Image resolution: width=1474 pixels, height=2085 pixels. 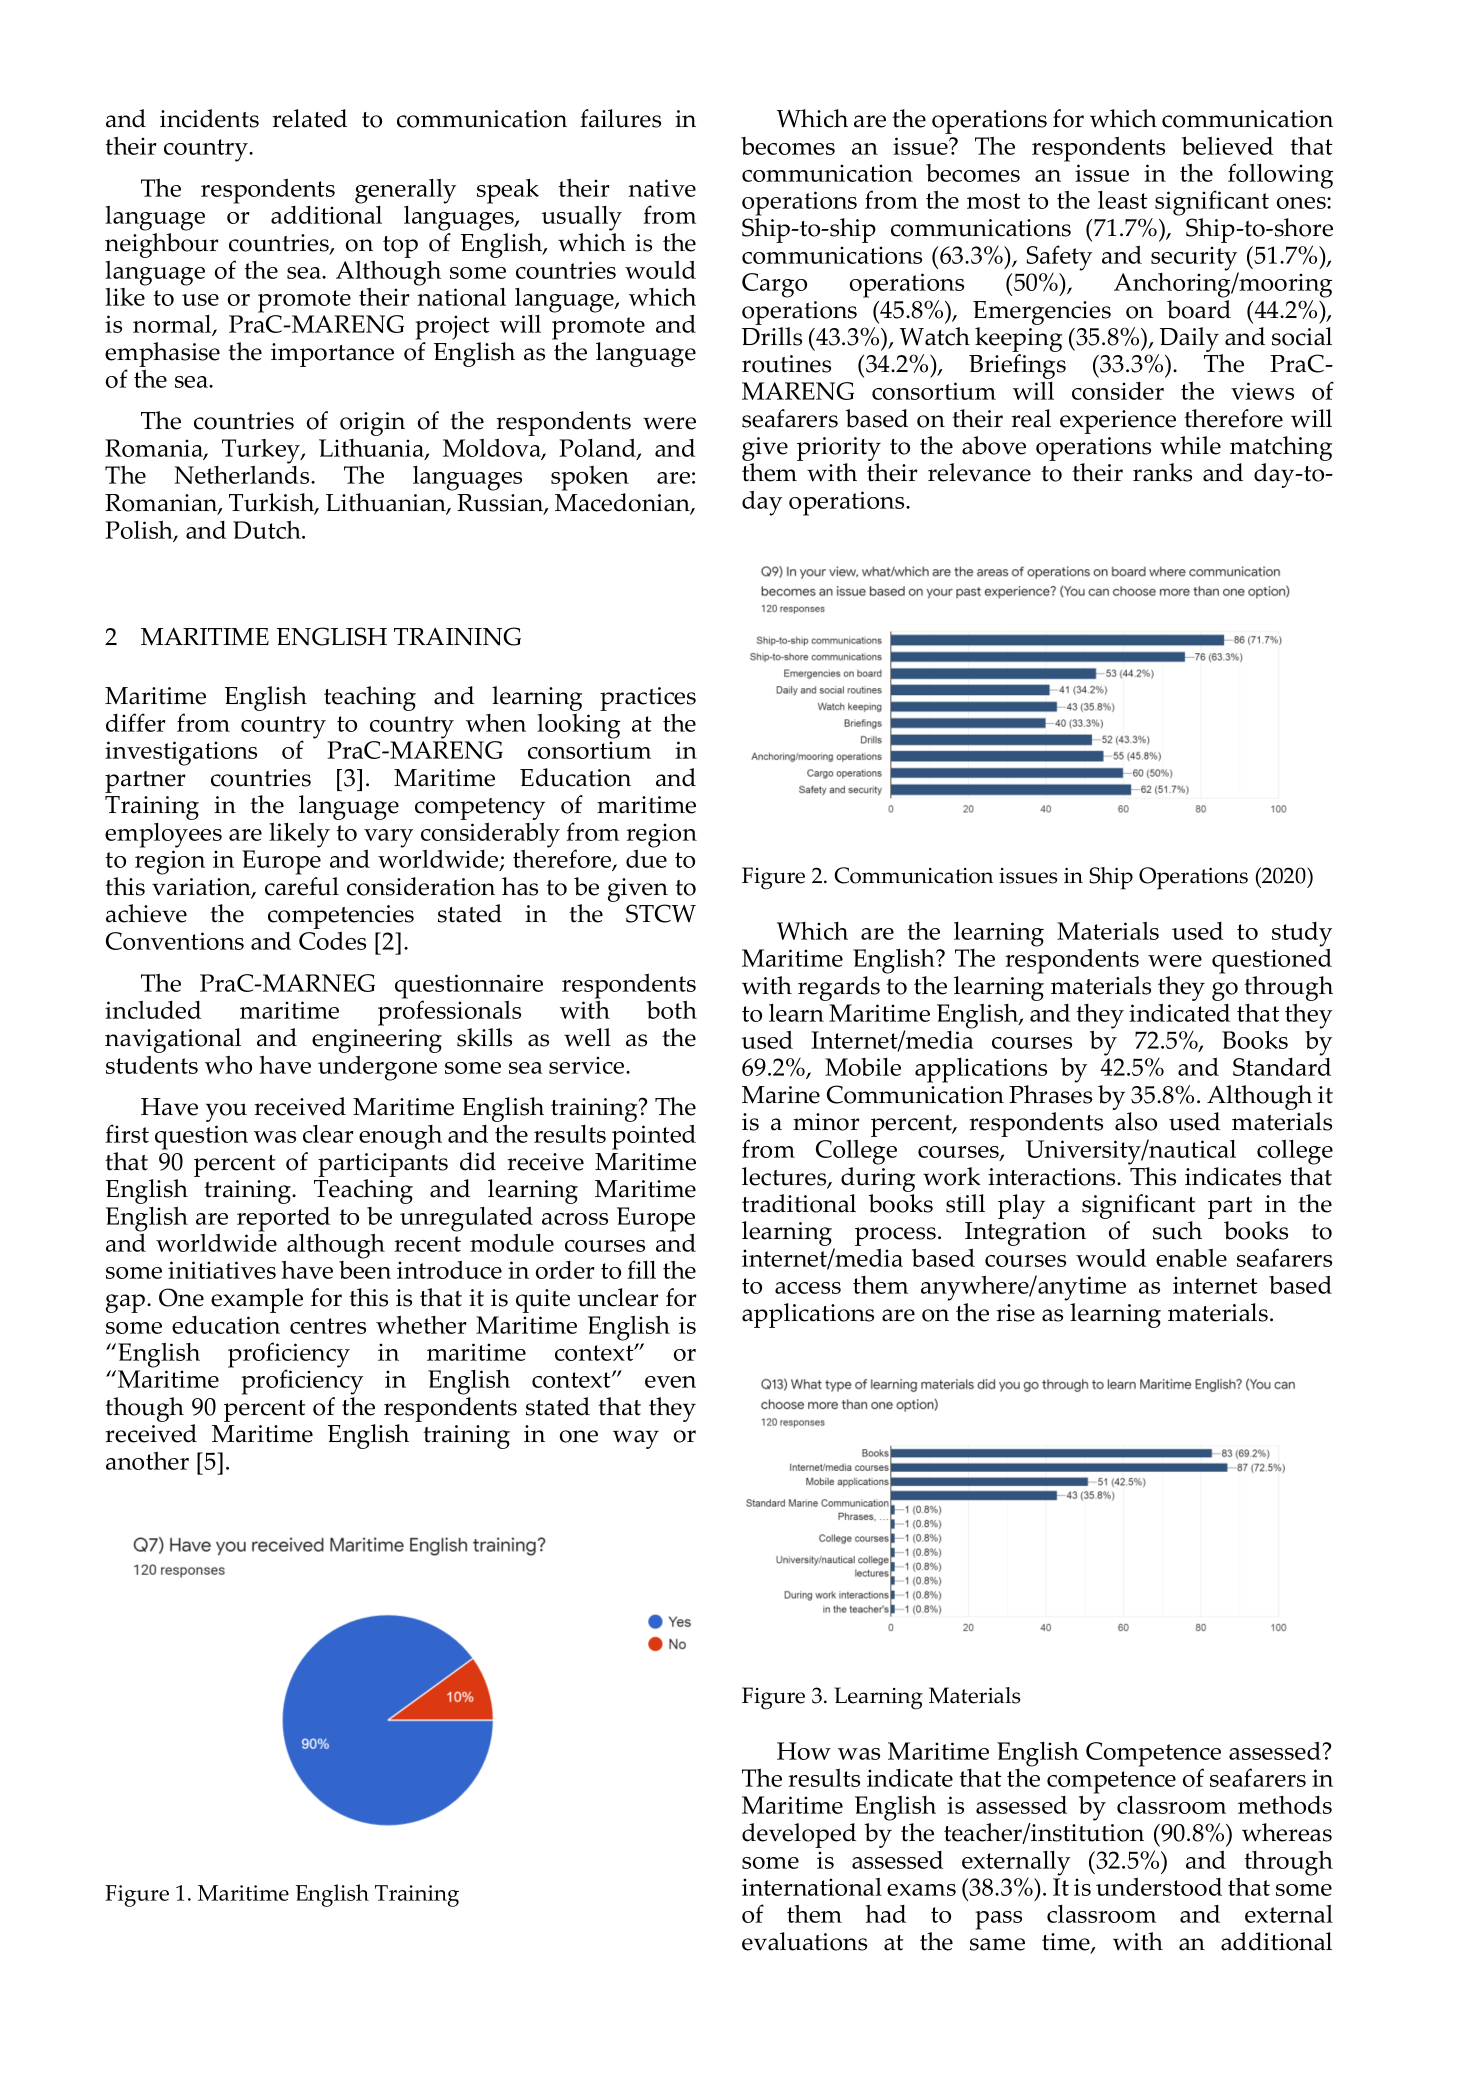 I want to click on least, so click(x=1123, y=200).
